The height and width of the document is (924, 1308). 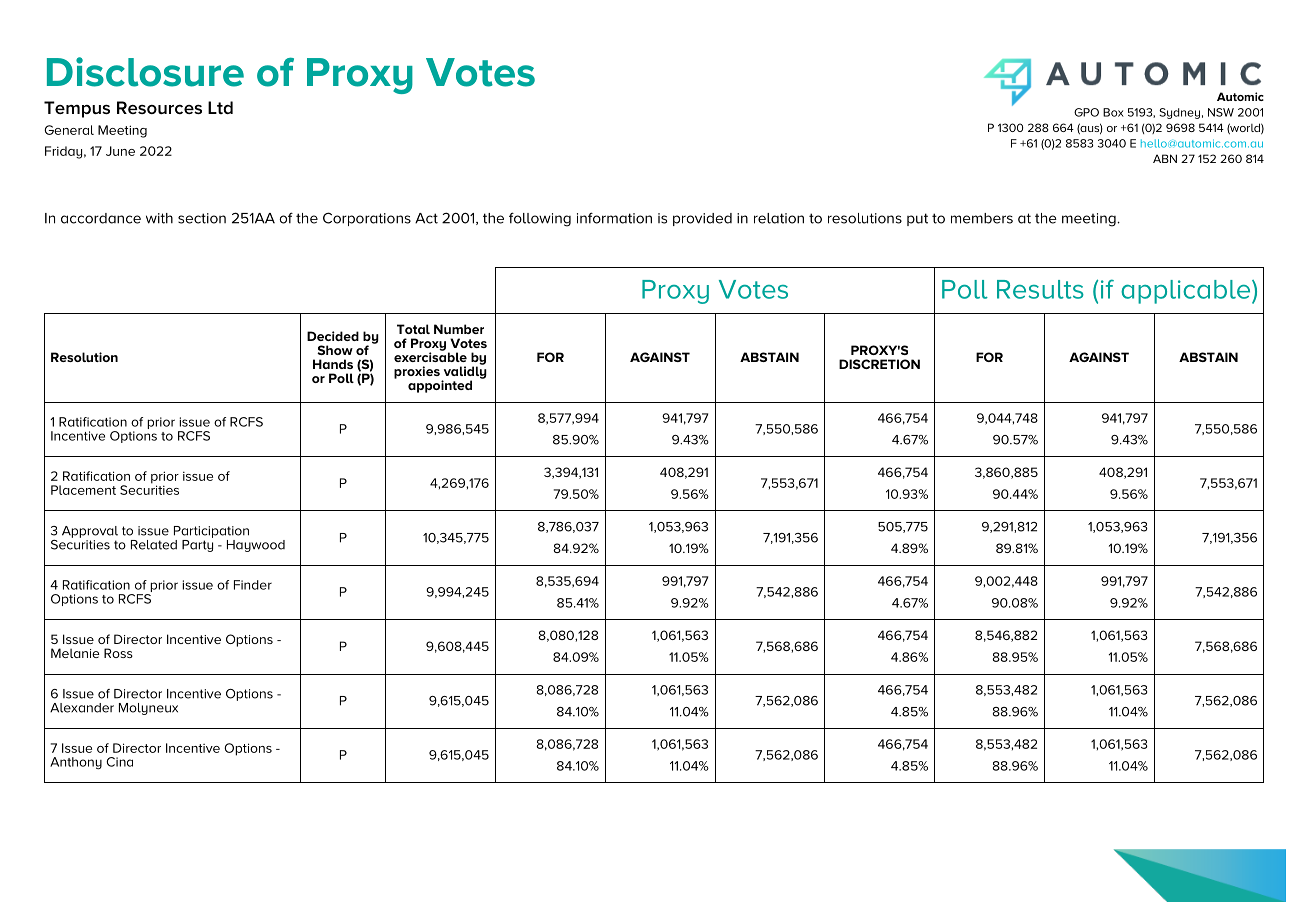 What do you see at coordinates (1086, 112) in the document?
I see `GPO` at bounding box center [1086, 112].
